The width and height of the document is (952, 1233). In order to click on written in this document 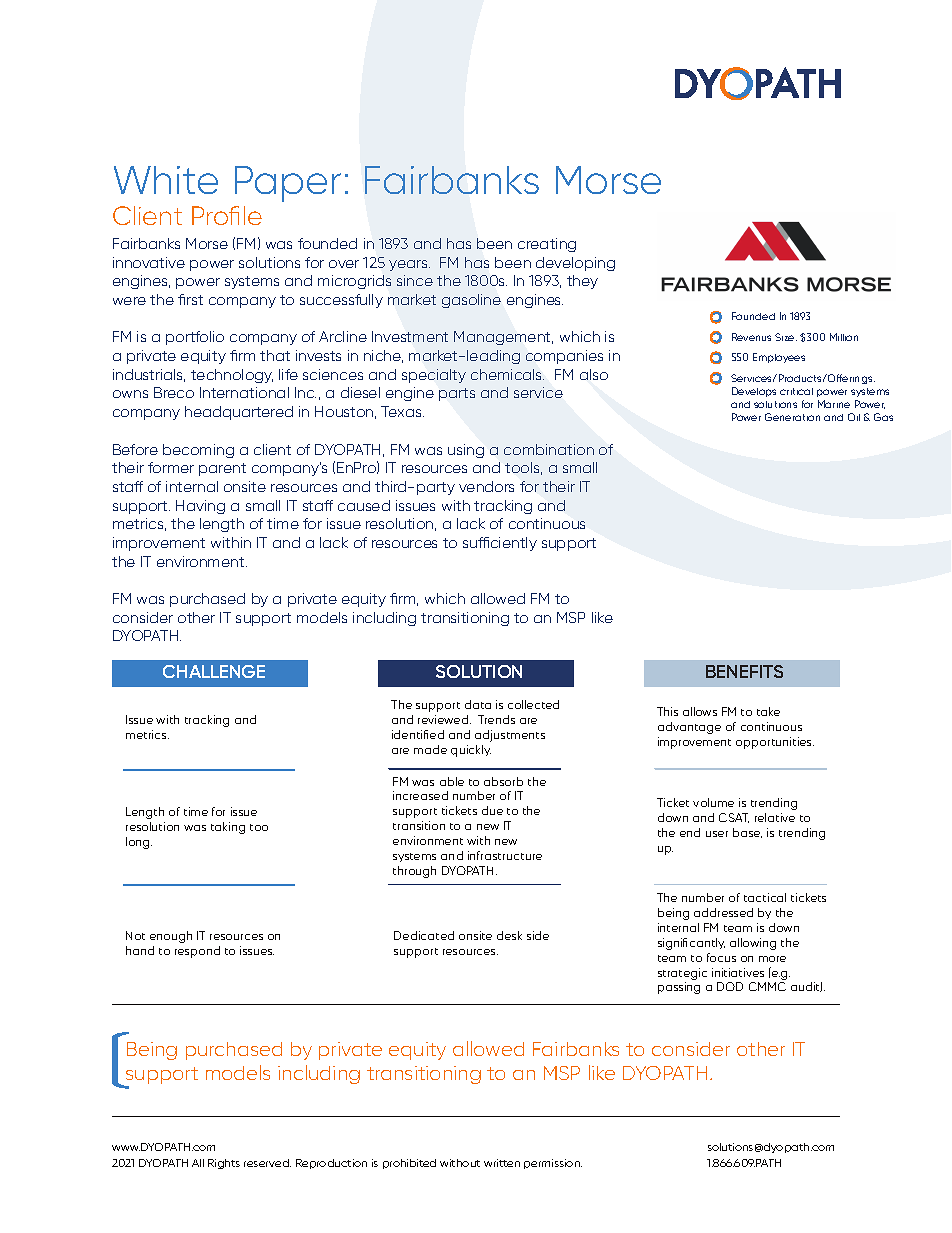, I will do `click(502, 1163)`.
